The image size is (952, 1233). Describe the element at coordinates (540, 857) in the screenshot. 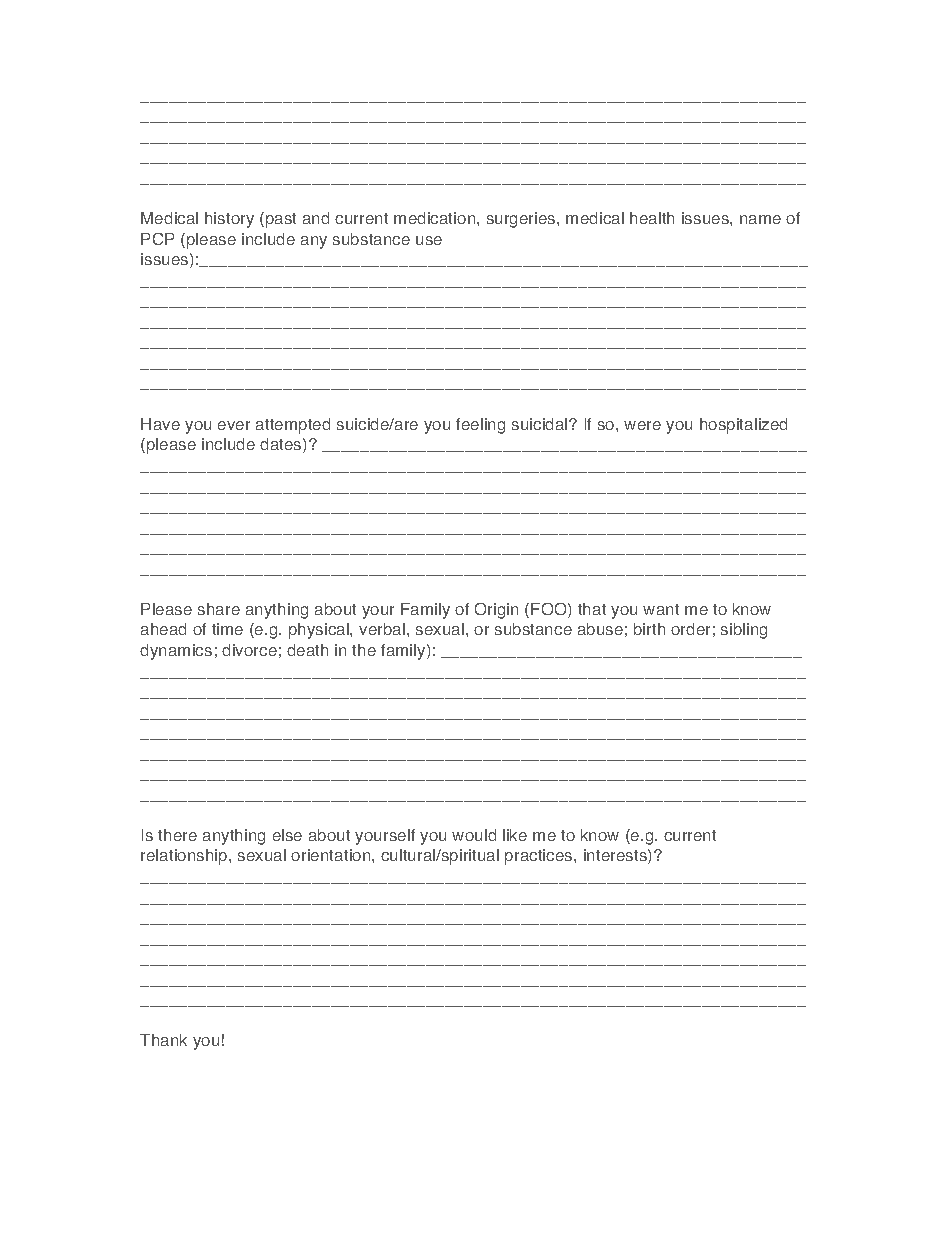

I see `practices` at that location.
